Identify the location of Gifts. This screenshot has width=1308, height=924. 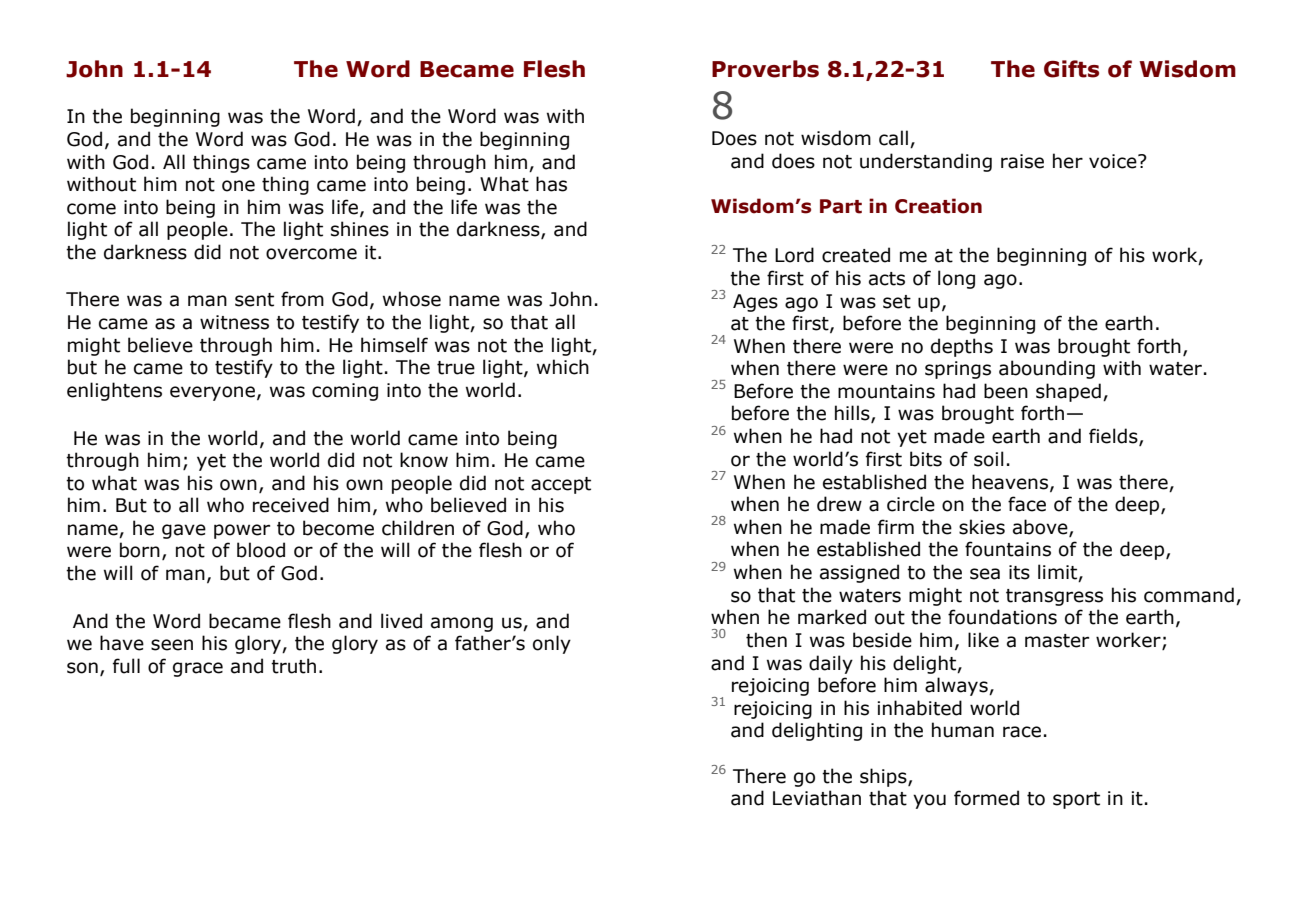
(1071, 69).
